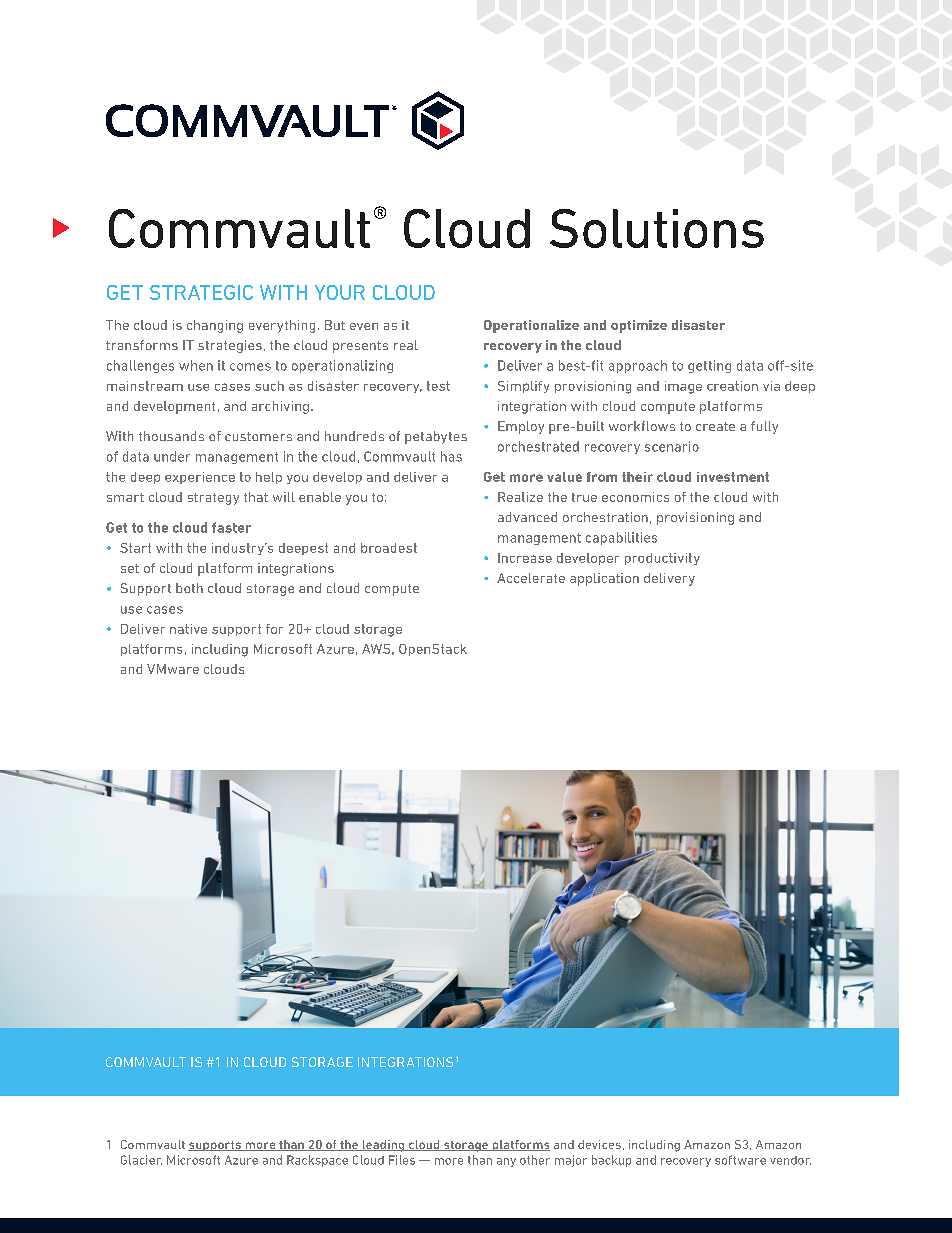 This screenshot has height=1233, width=952. What do you see at coordinates (506, 1162) in the screenshot?
I see `any` at bounding box center [506, 1162].
